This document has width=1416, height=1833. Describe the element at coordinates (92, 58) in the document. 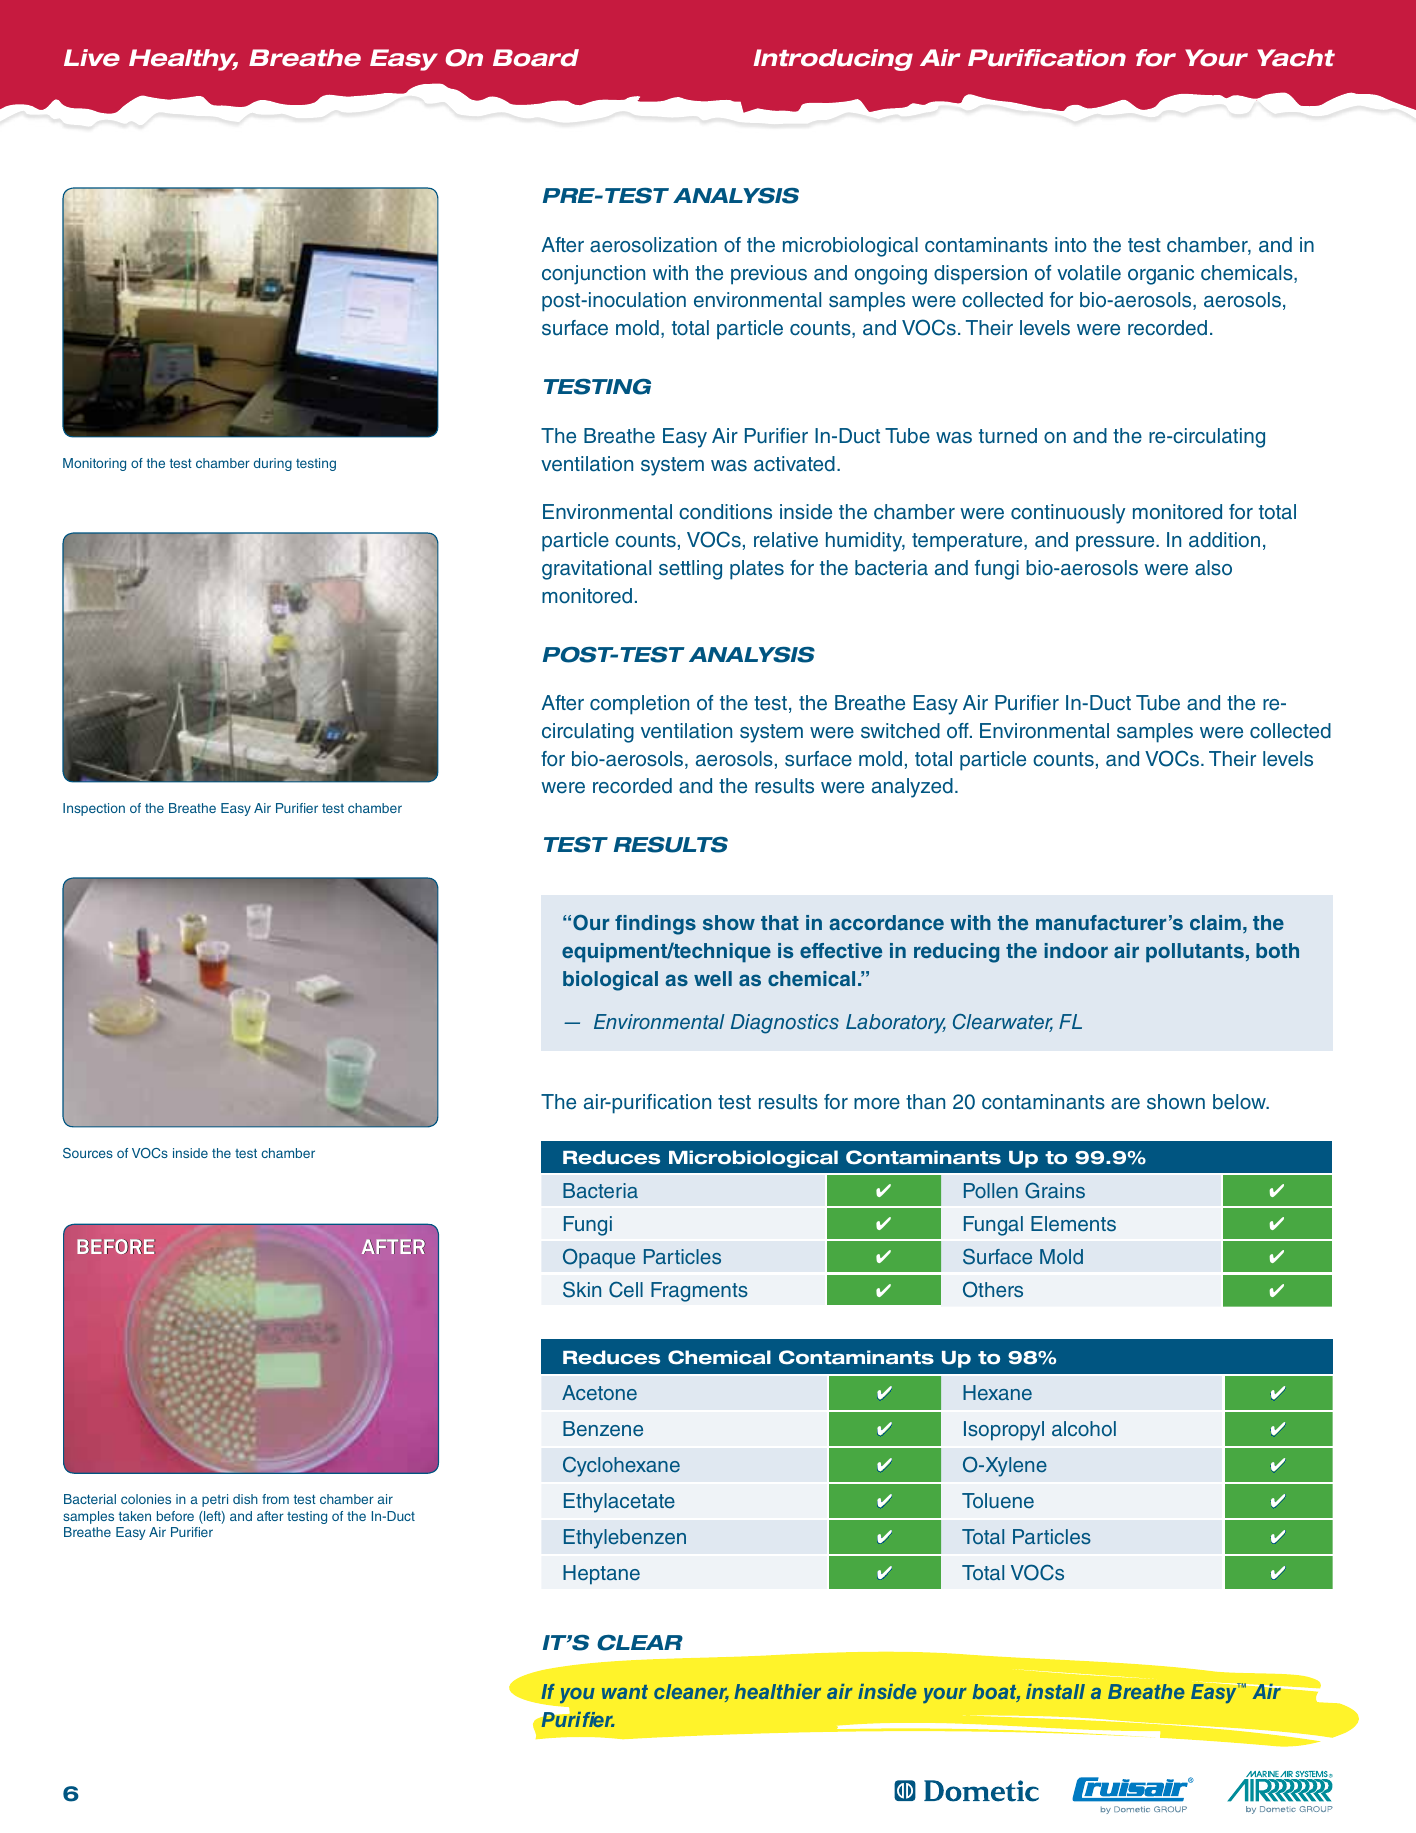

I see `Live` at that location.
